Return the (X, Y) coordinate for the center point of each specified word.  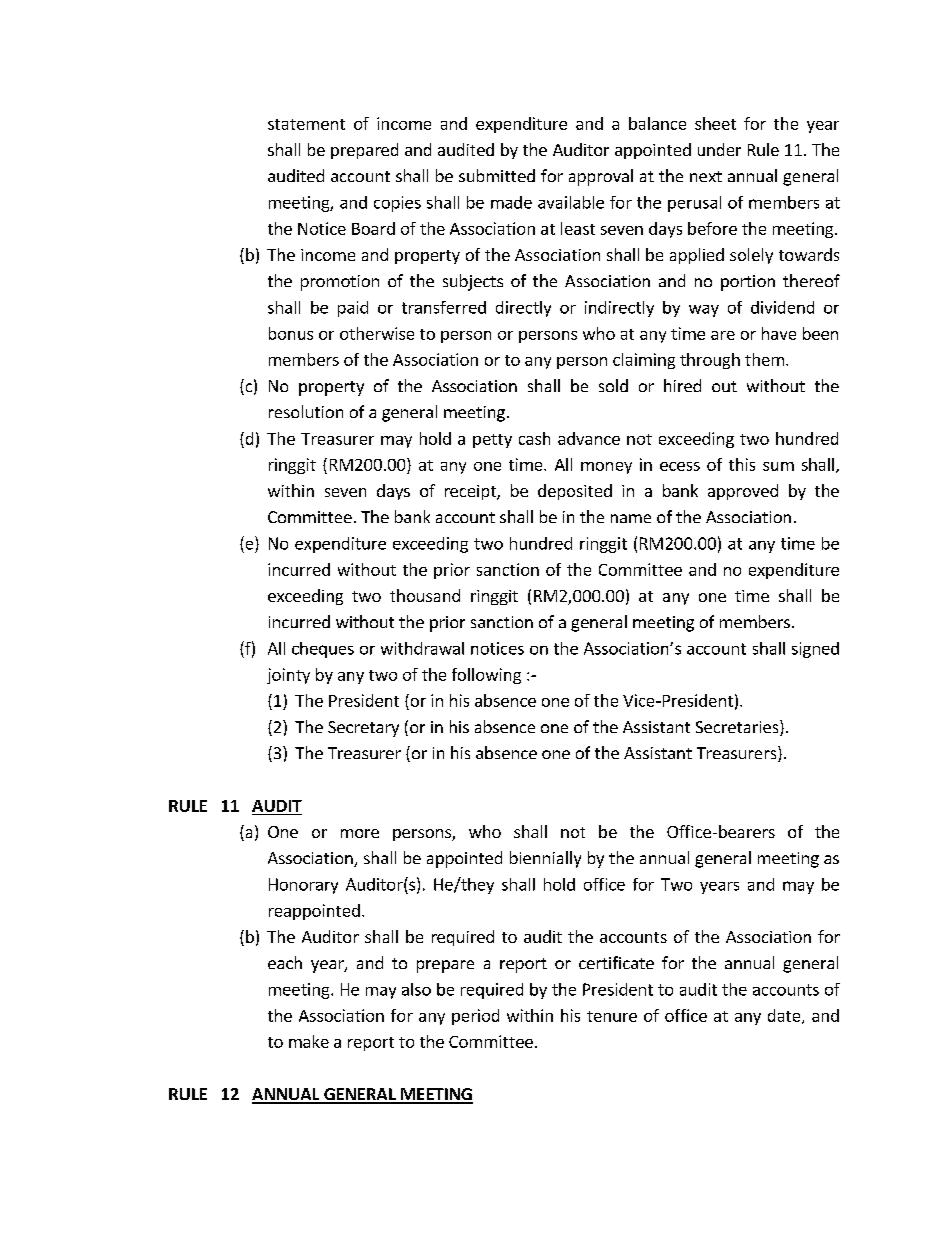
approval (601, 177)
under (719, 149)
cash (534, 438)
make (309, 1041)
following (486, 676)
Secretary (363, 729)
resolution (306, 411)
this (742, 464)
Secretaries (738, 728)
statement (306, 124)
